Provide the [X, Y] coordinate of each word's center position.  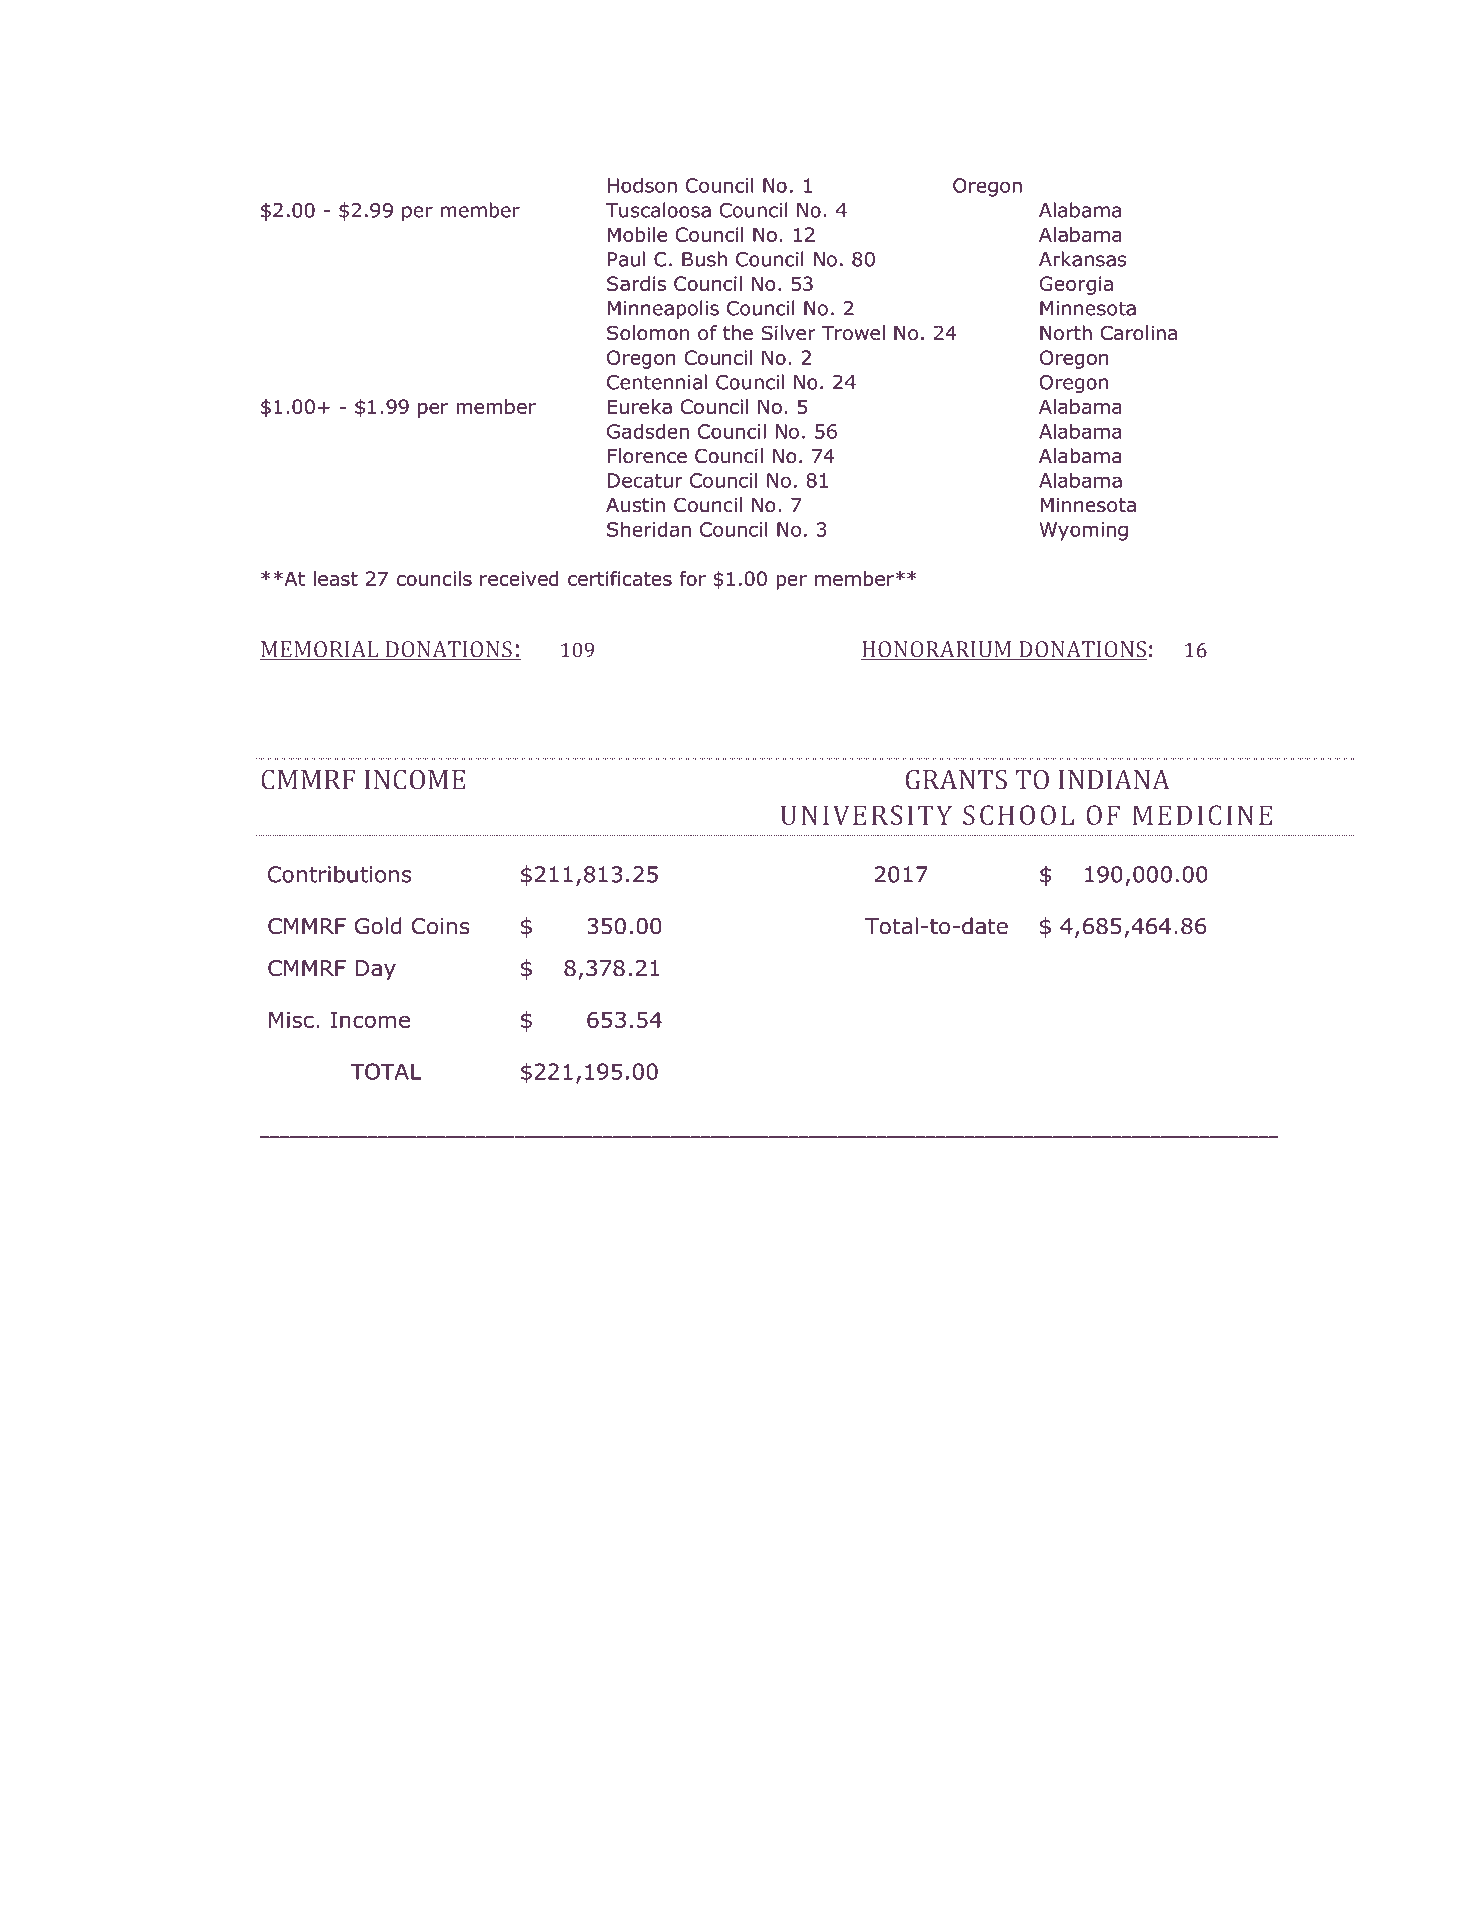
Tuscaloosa [658, 210]
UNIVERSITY [866, 815]
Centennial [657, 382]
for [692, 578]
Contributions [340, 874]
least [335, 578]
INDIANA [1114, 780]
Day [376, 970]
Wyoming [1084, 531]
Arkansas [1082, 259]
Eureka [640, 406]
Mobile [637, 234]
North [1066, 333]
